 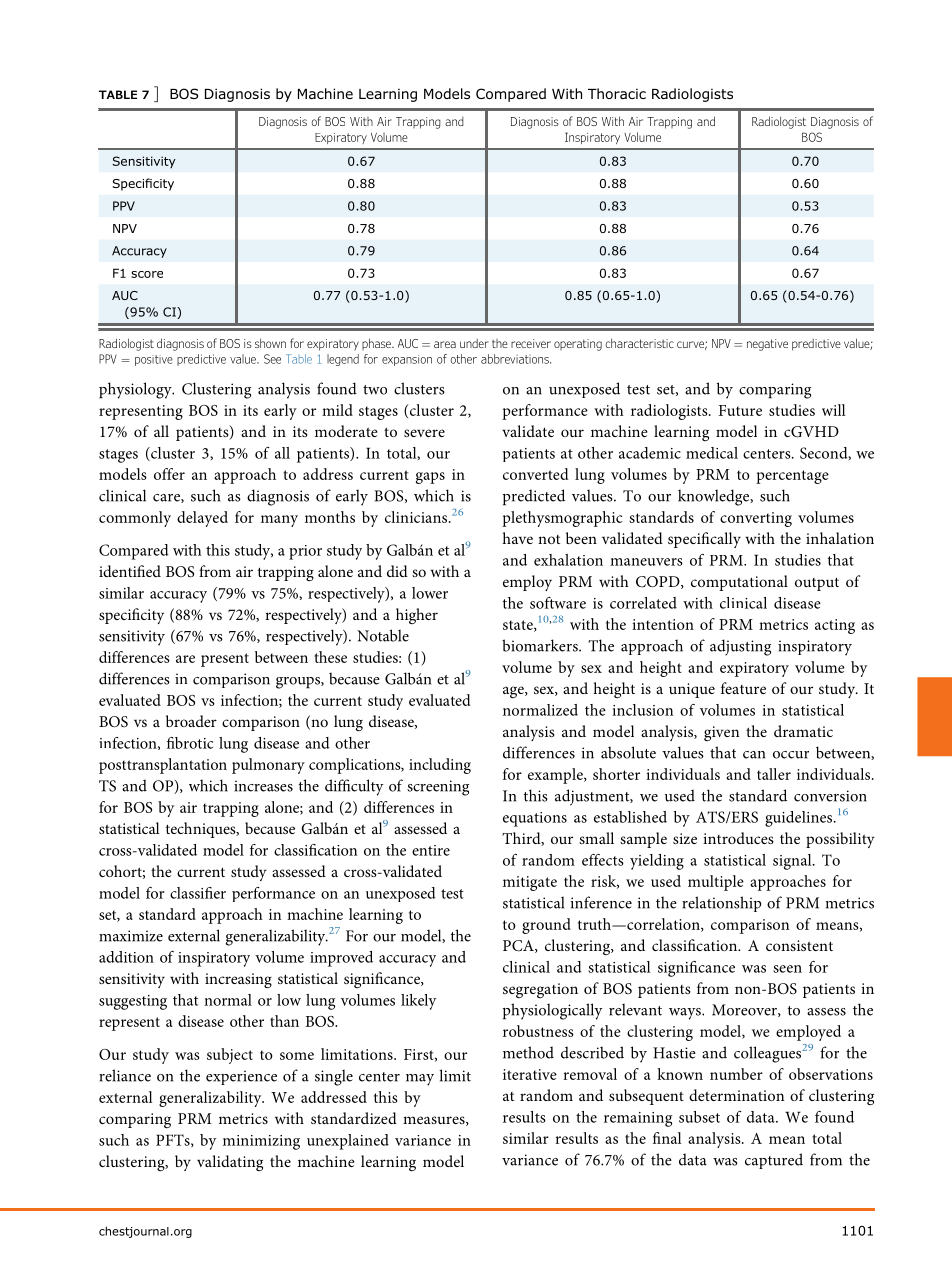 I want to click on validating, so click(x=230, y=1163).
